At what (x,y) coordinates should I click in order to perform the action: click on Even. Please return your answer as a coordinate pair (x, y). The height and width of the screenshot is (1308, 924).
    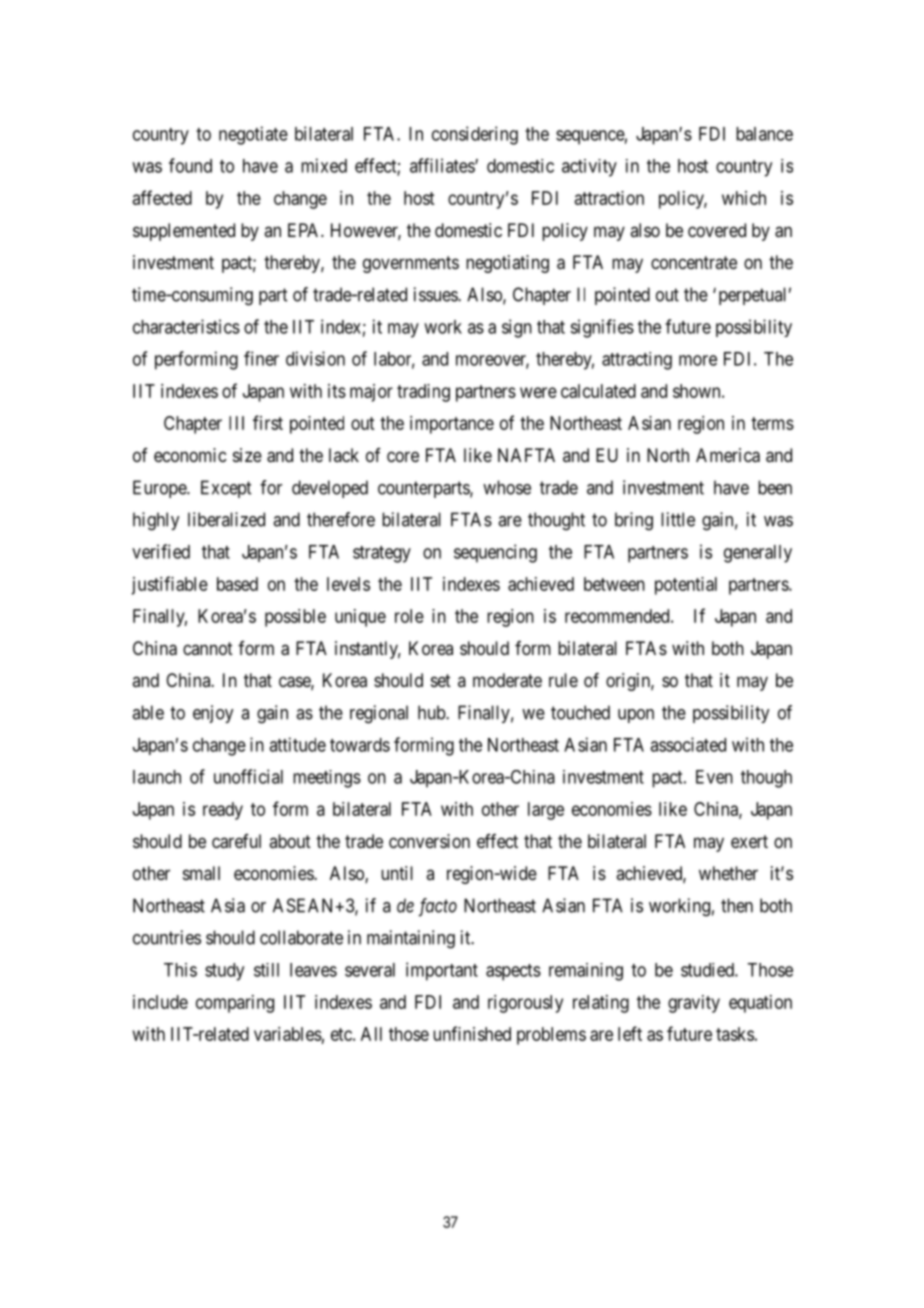
    Looking at the image, I should click on (714, 777).
